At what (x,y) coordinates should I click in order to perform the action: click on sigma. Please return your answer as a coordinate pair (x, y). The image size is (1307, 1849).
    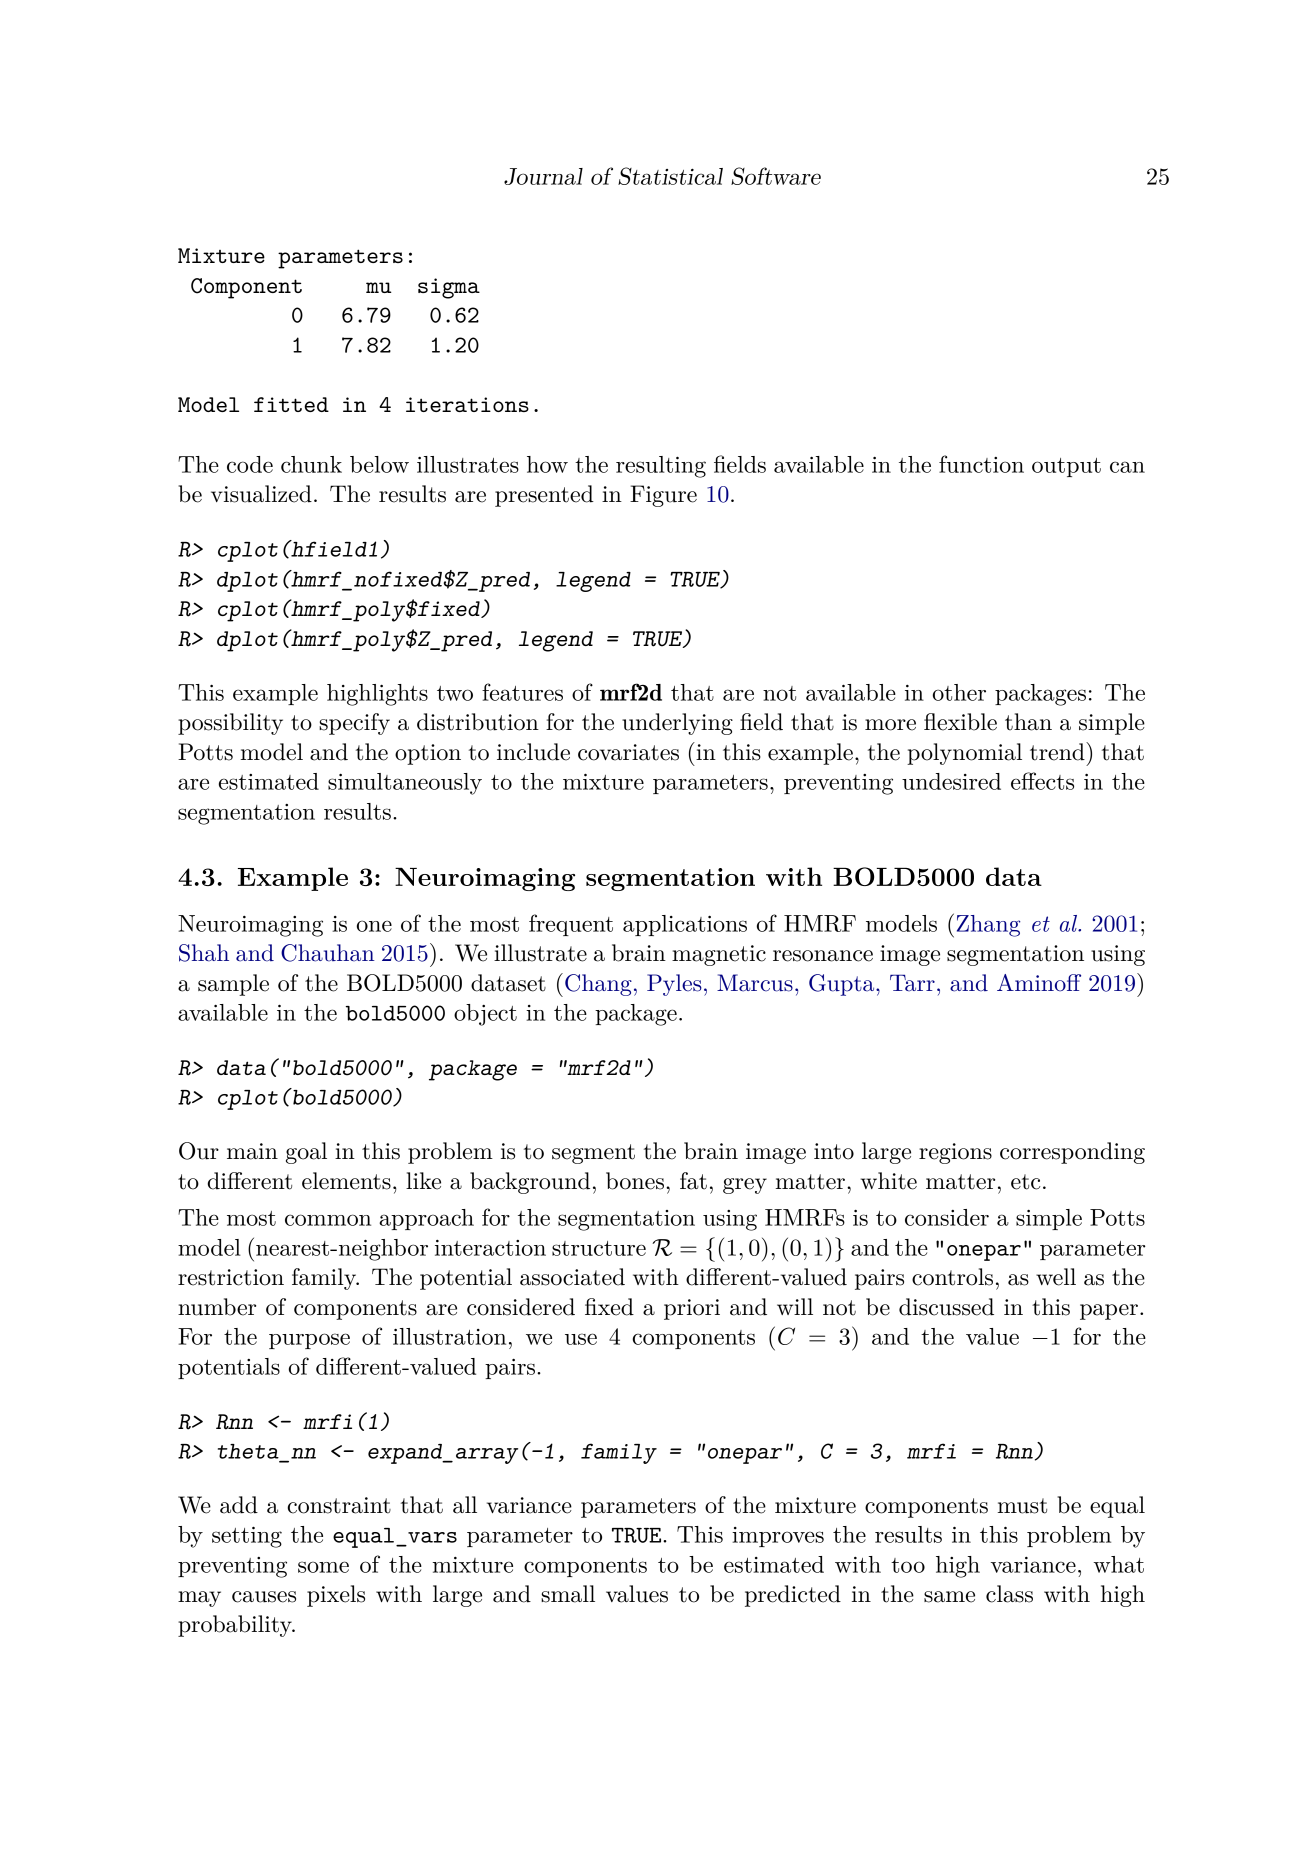
    Looking at the image, I should click on (449, 288).
